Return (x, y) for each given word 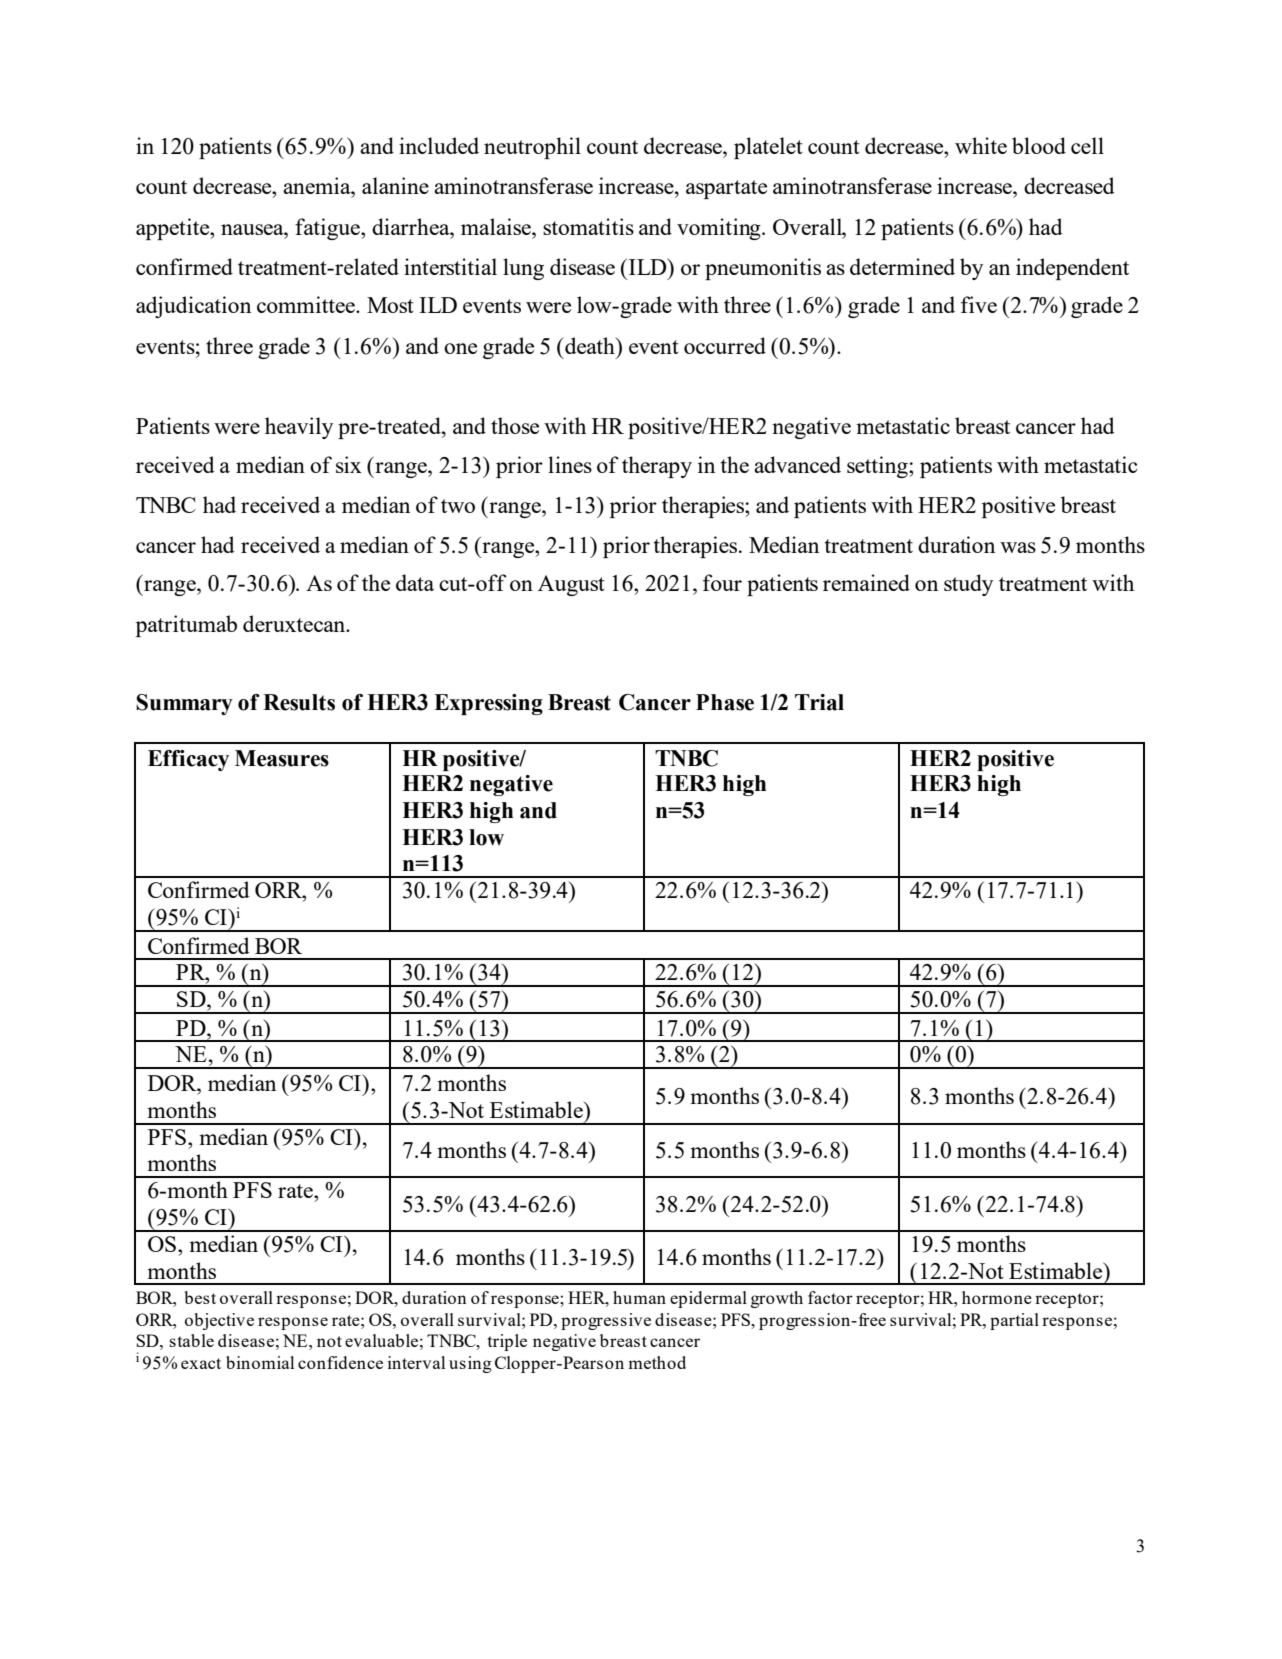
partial (1014, 1321)
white (981, 145)
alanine (395, 185)
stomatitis (588, 226)
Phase (725, 702)
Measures (282, 758)
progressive (606, 1321)
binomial (260, 1362)
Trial (819, 702)
